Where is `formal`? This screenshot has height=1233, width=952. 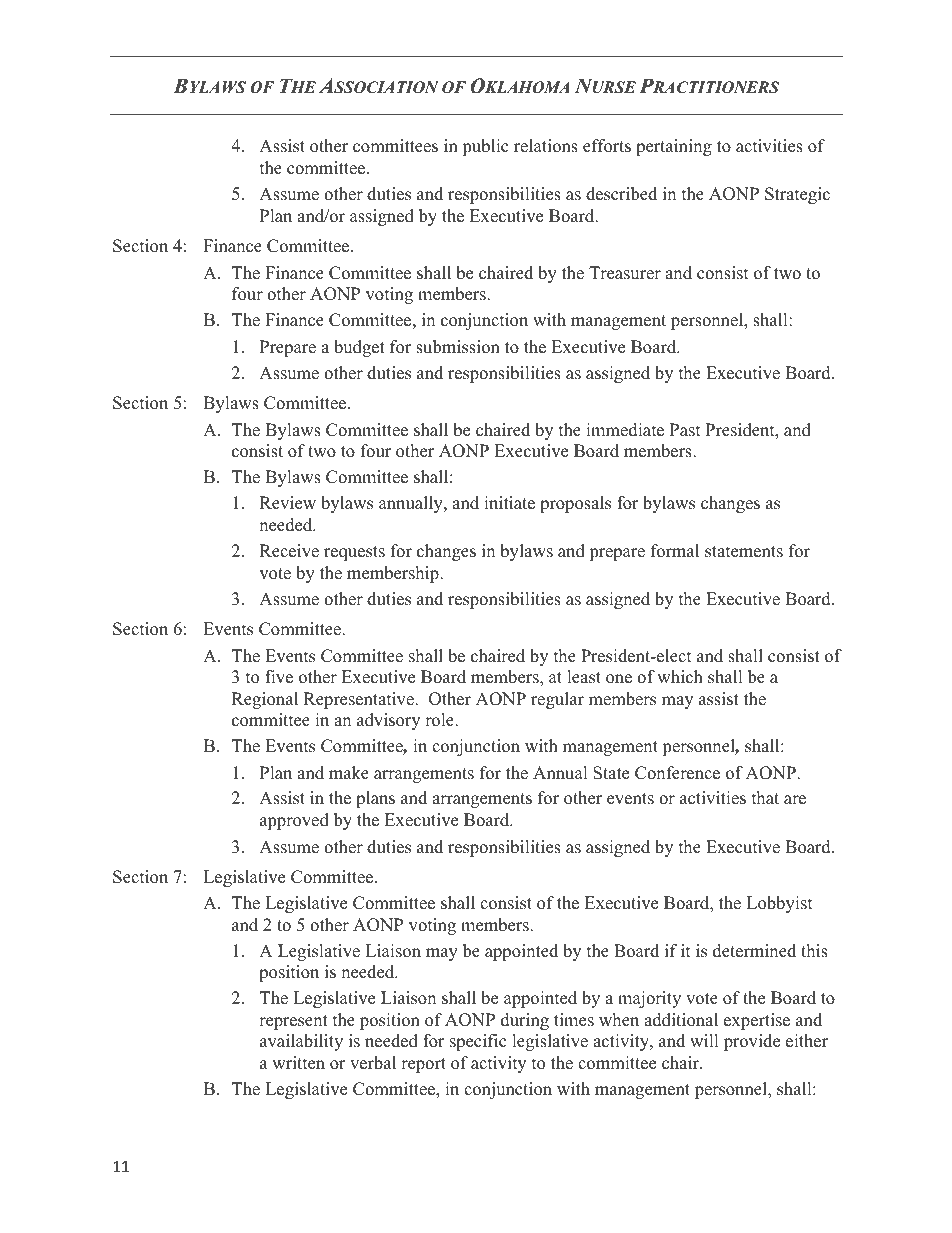
formal is located at coordinates (675, 551).
